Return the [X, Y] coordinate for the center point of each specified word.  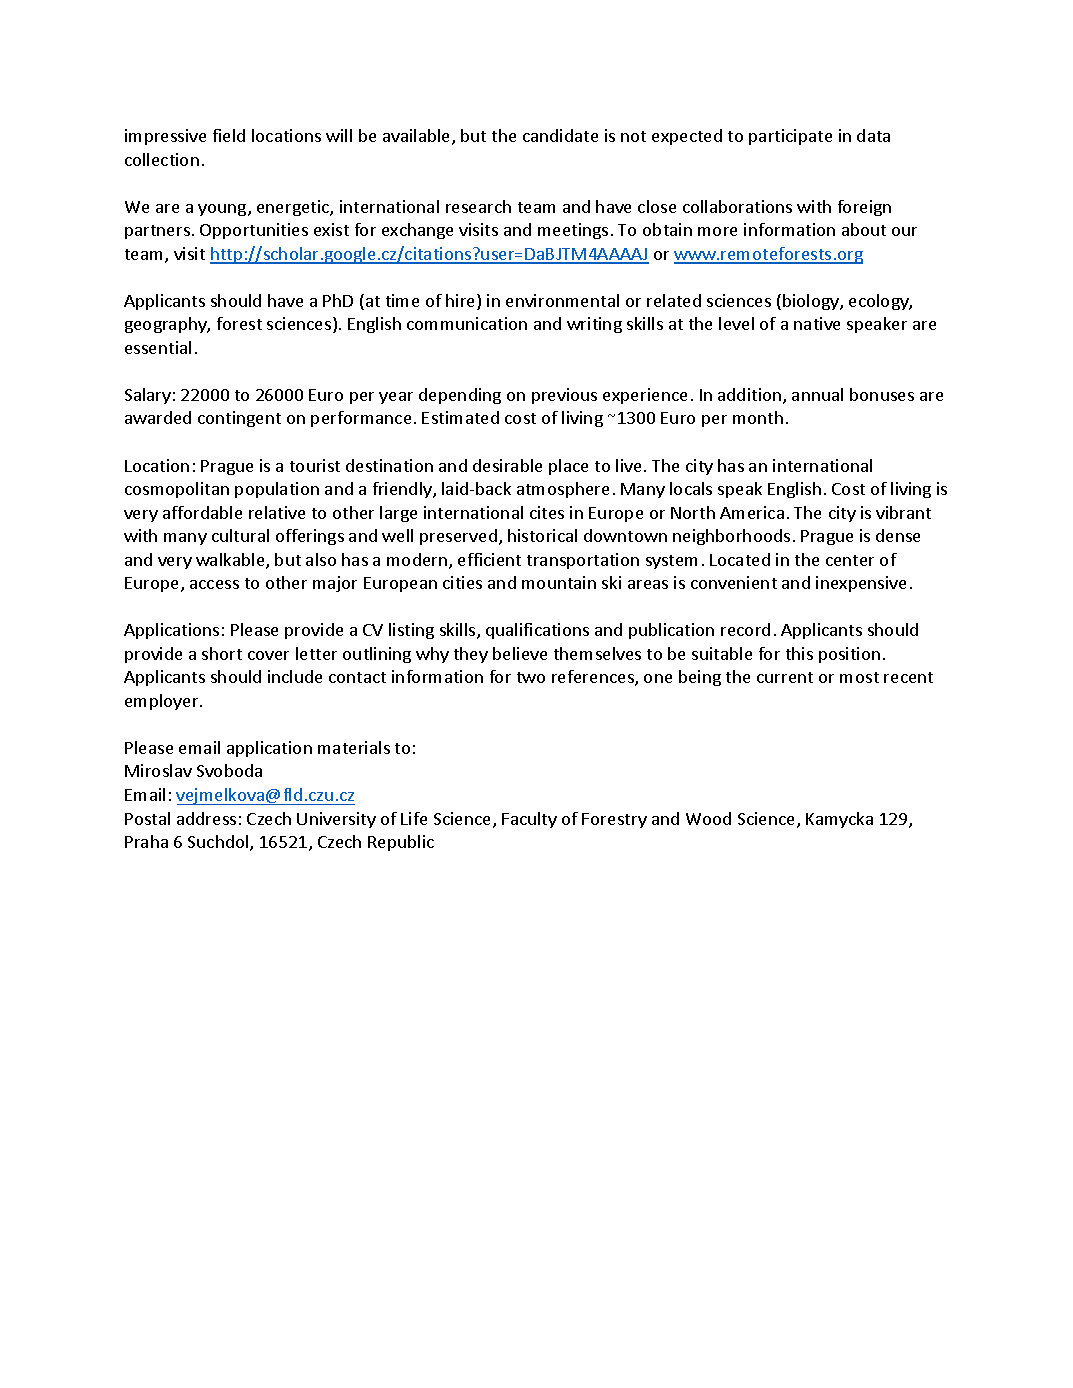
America [752, 512]
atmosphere [563, 490]
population [277, 490]
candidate [560, 135]
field [229, 135]
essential [158, 347]
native [817, 323]
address [206, 818]
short [222, 653]
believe [520, 653]
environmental [562, 300]
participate [790, 137]
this [799, 653]
